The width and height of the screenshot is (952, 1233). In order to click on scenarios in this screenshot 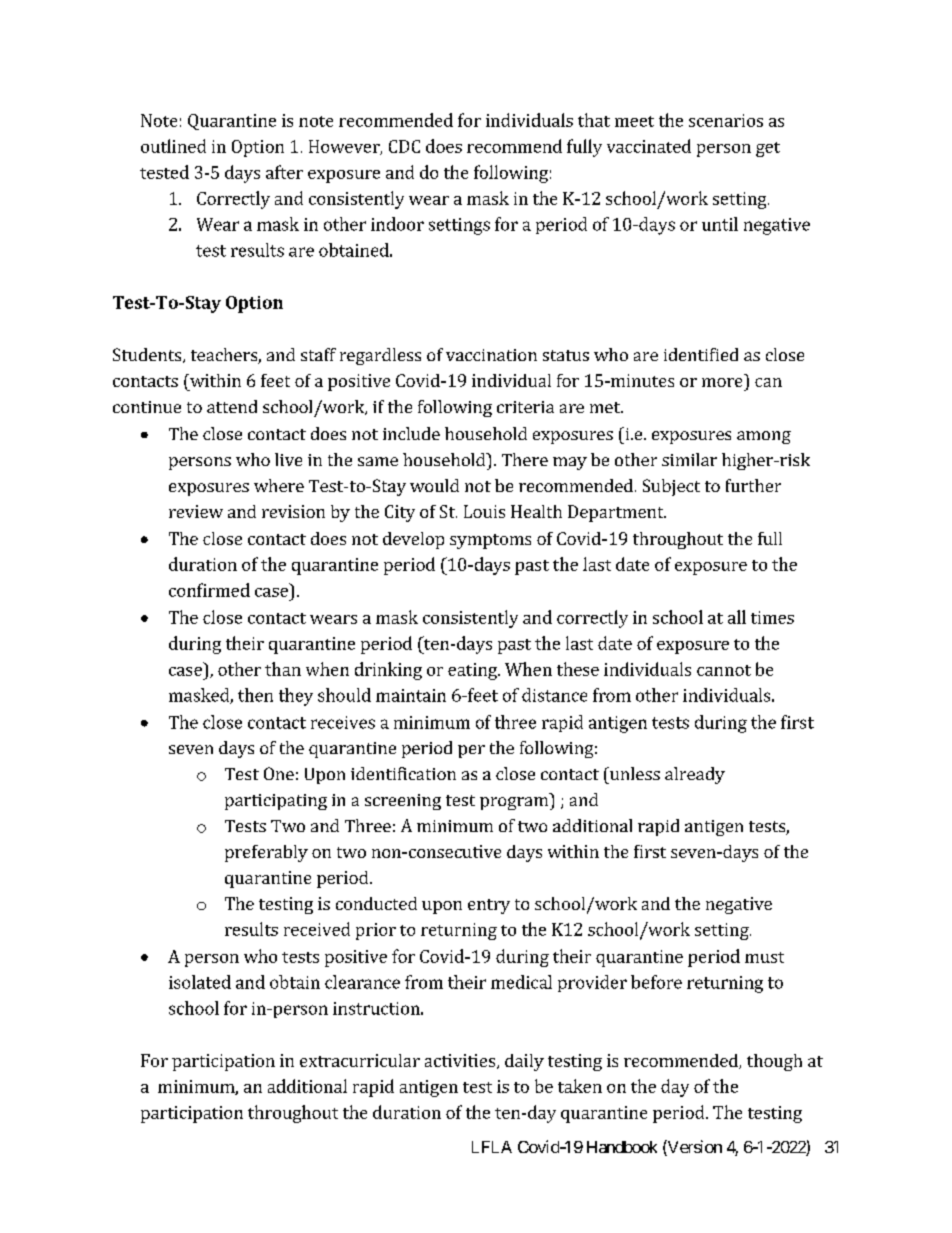, I will do `click(726, 120)`.
